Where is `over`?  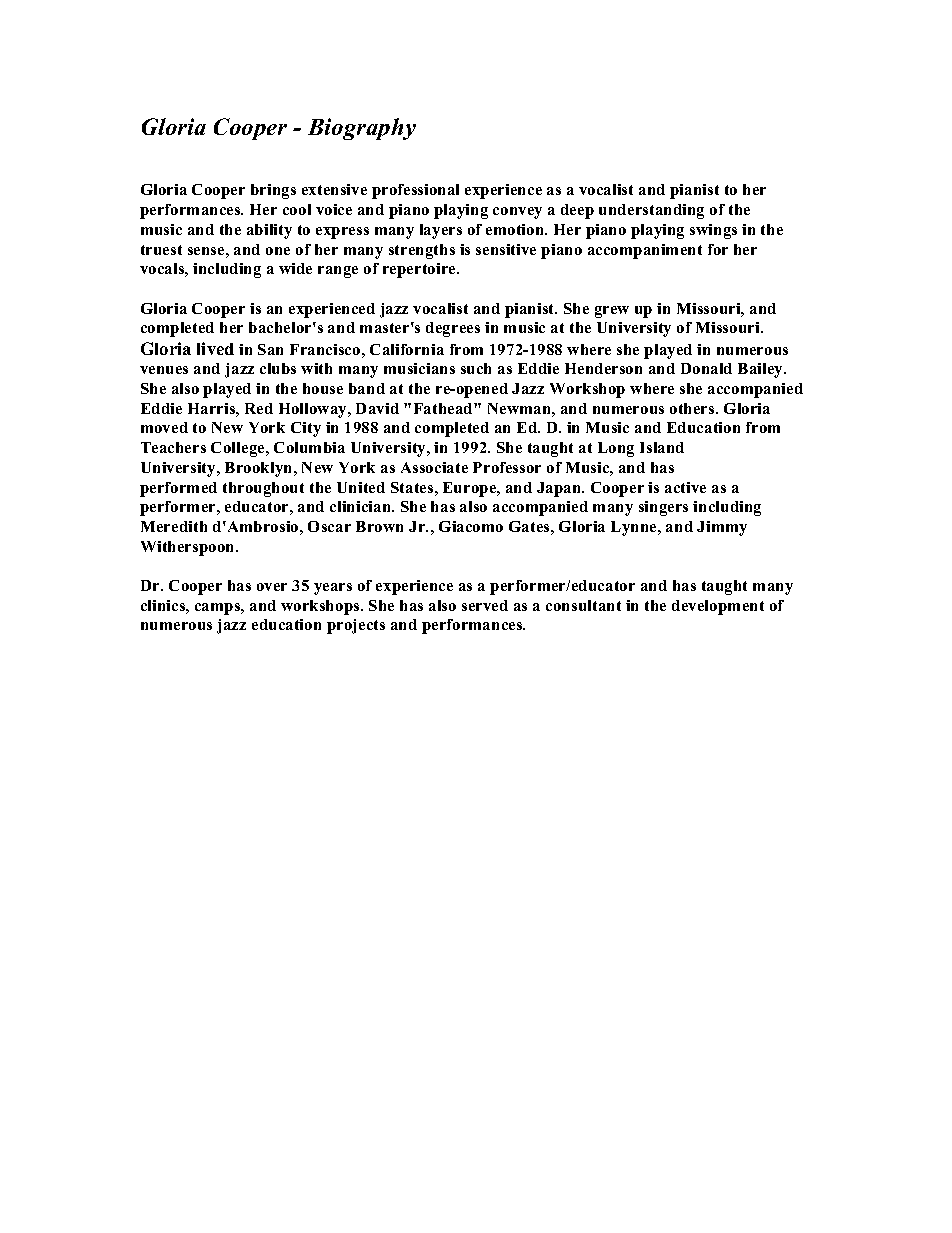 over is located at coordinates (272, 587).
